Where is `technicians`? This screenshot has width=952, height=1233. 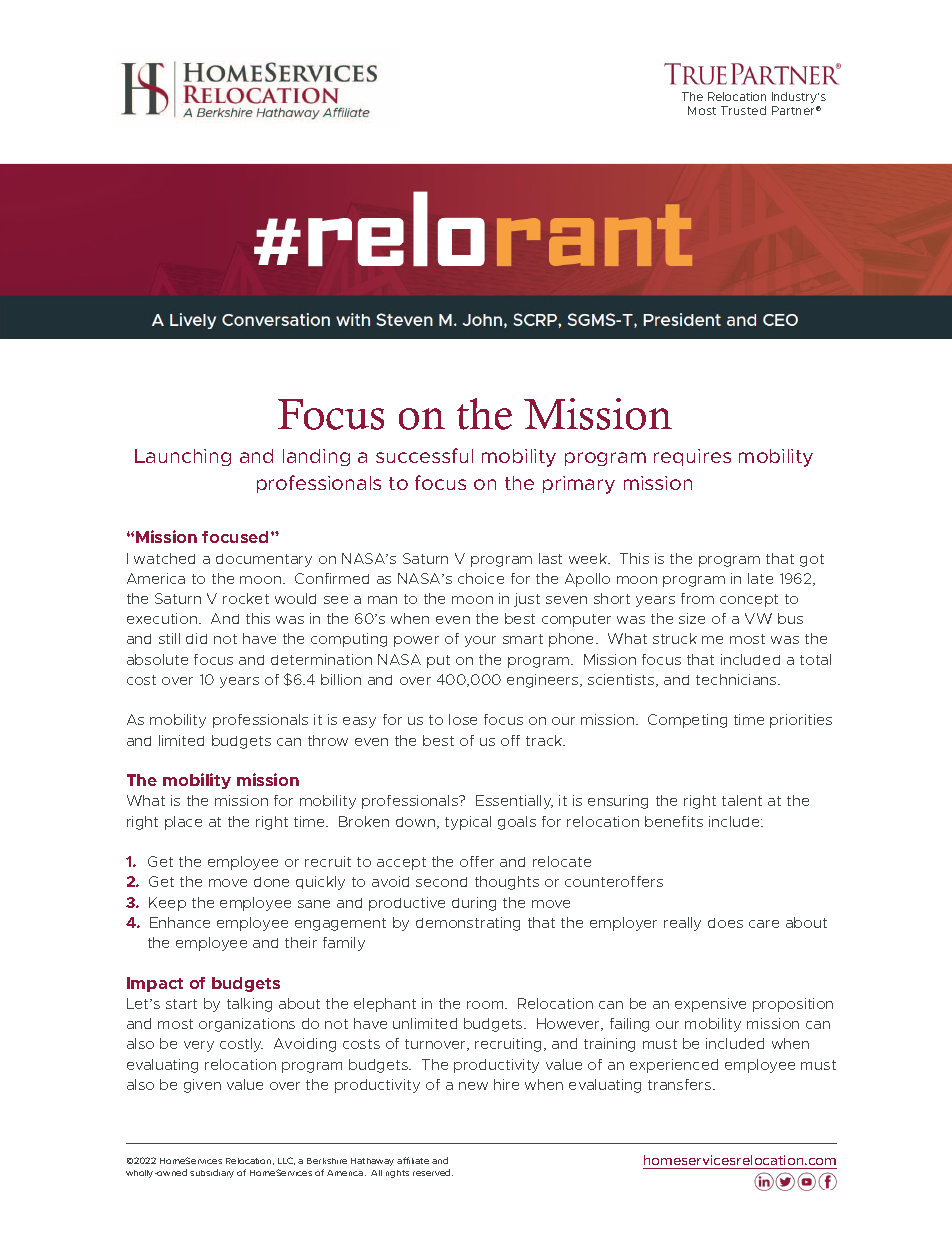
technicians is located at coordinates (737, 679).
